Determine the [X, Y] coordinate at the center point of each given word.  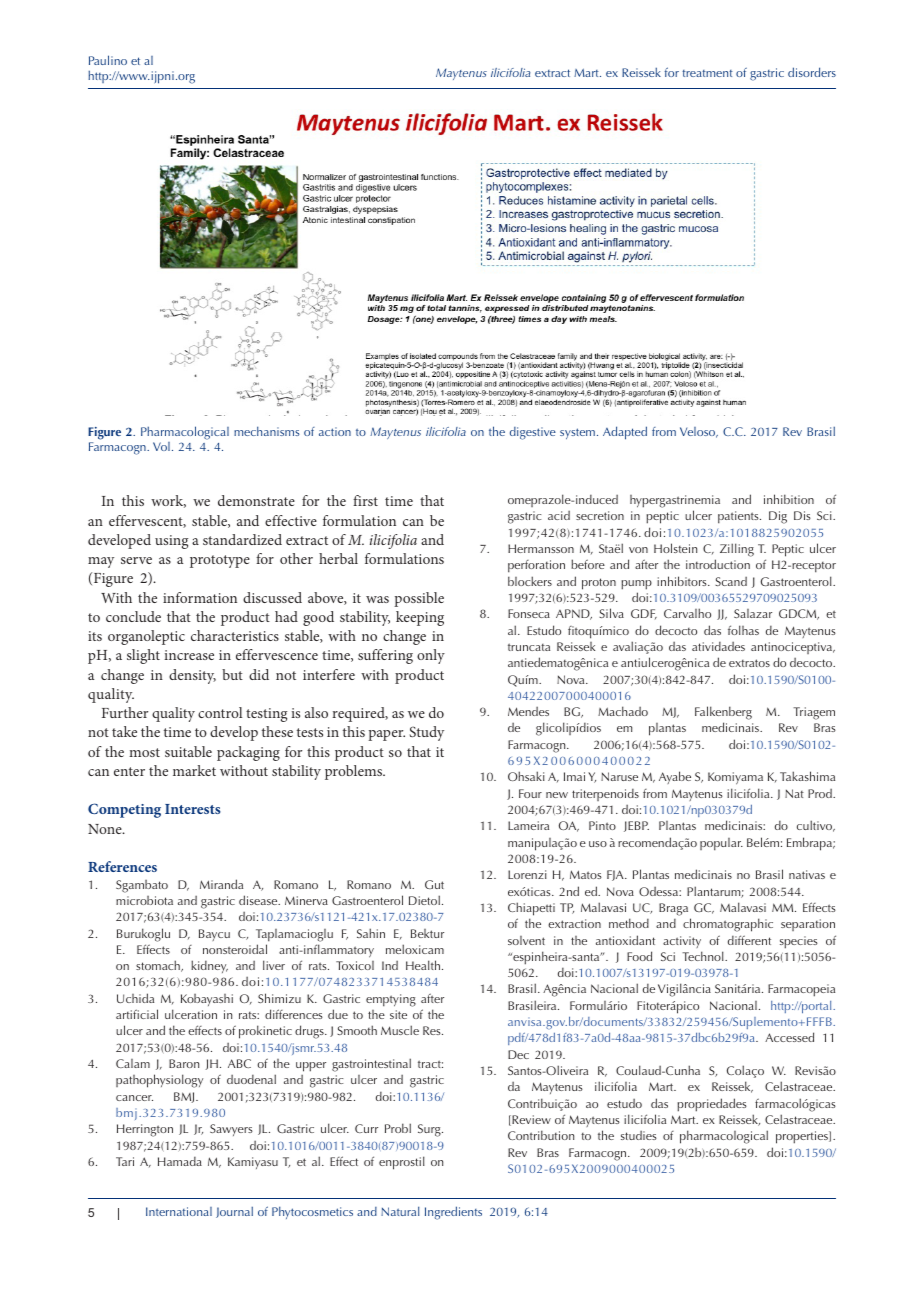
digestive [533, 433]
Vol [161, 446]
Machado [623, 711]
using [171, 542]
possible [419, 599]
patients [739, 517]
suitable [188, 751]
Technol [704, 956]
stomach [159, 966]
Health [423, 965]
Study [426, 733]
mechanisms [267, 431]
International [179, 1211]
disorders [812, 72]
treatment [707, 73]
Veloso [699, 432]
